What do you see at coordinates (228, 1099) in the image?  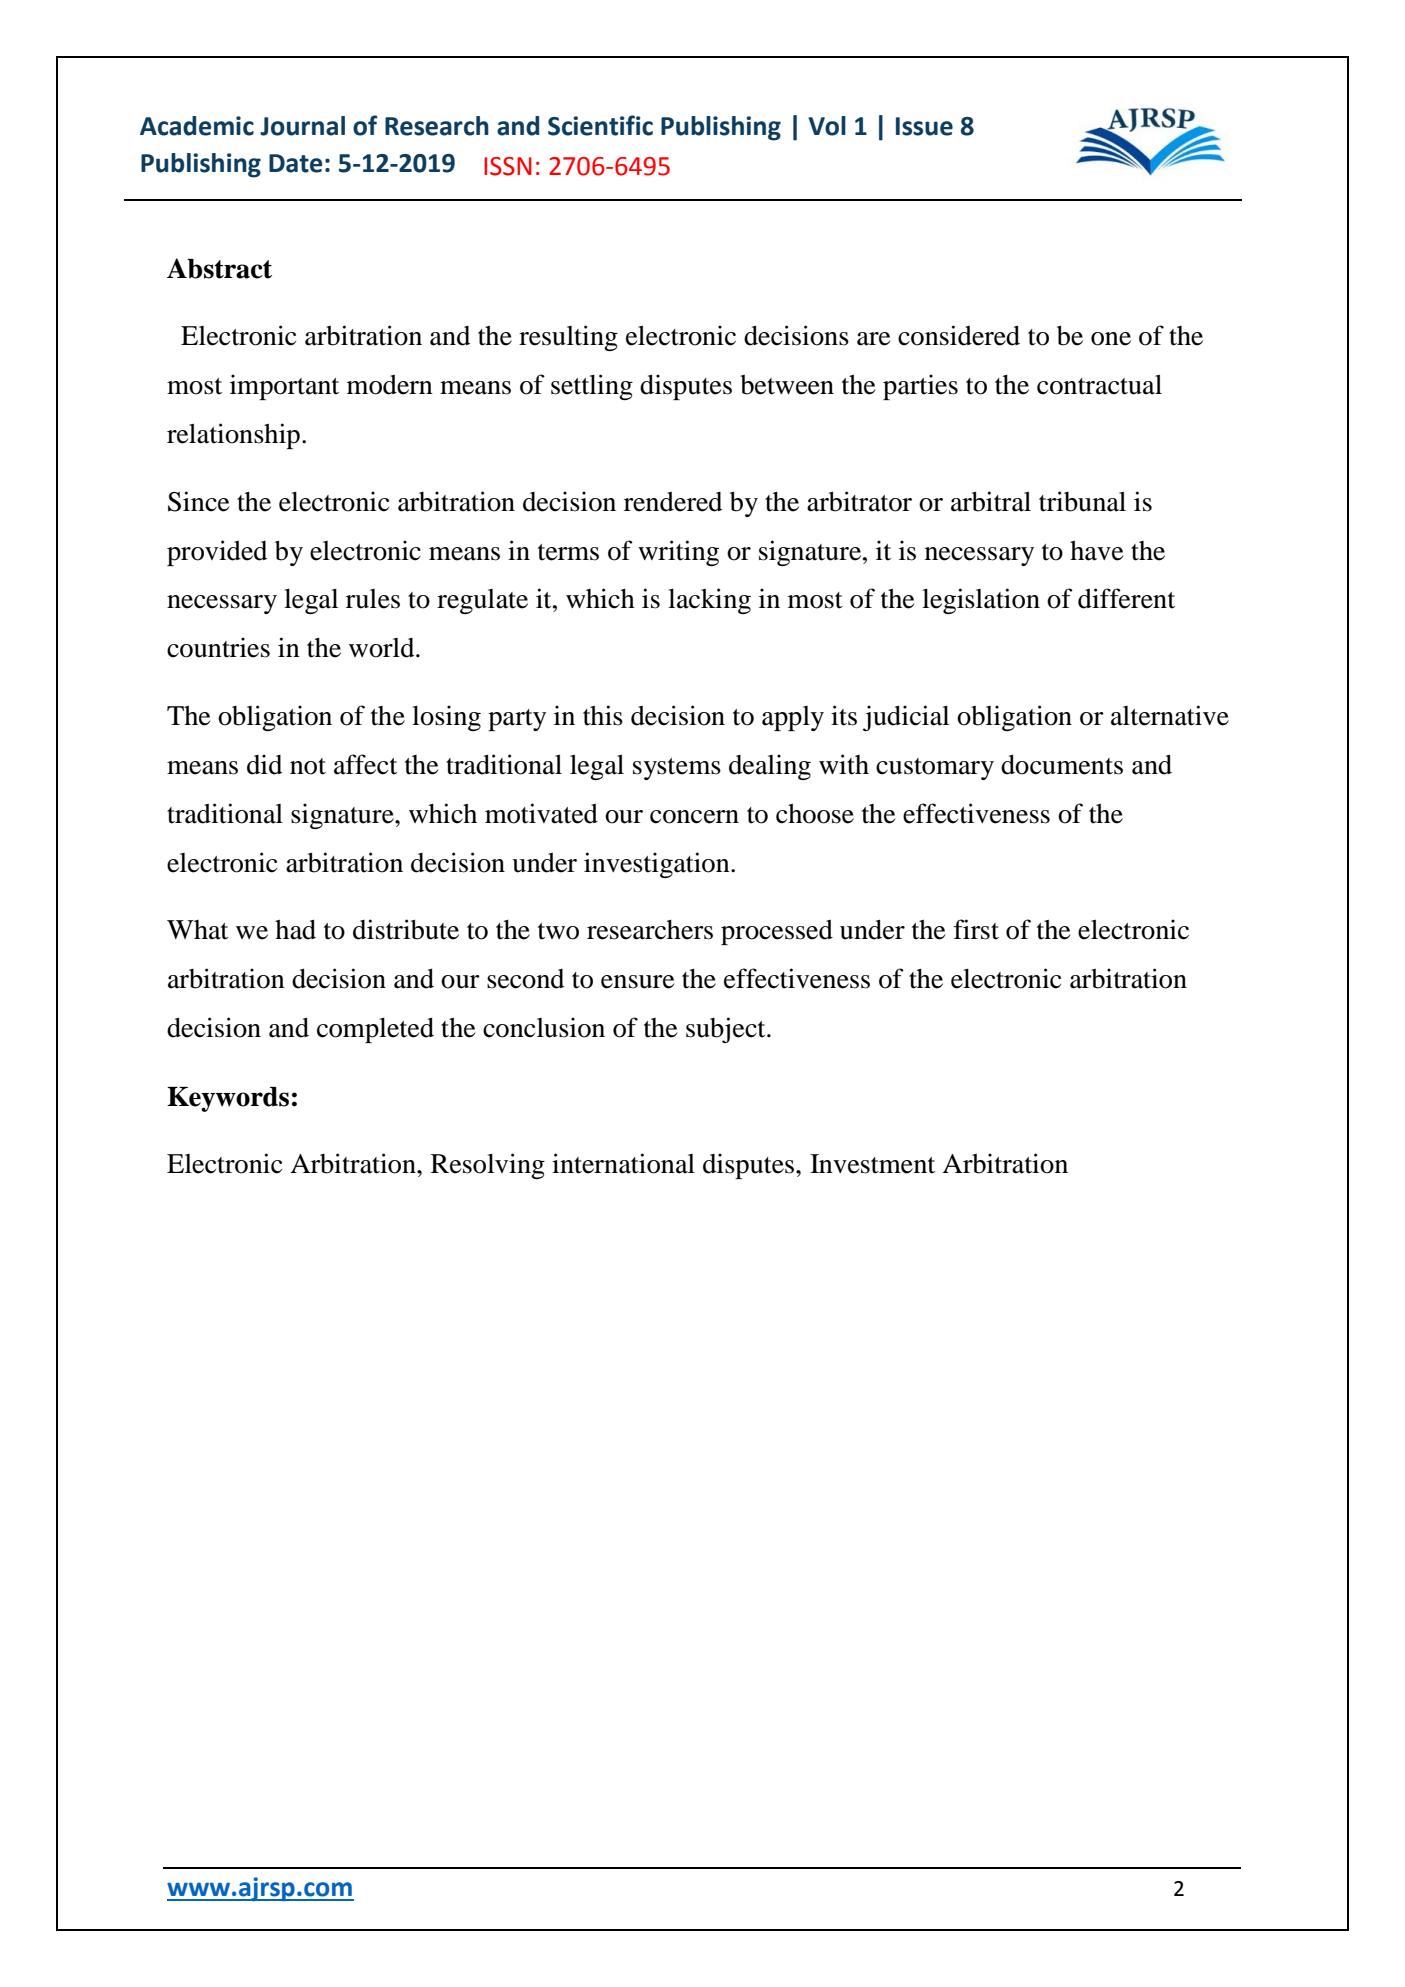 I see `Keywords` at bounding box center [228, 1099].
